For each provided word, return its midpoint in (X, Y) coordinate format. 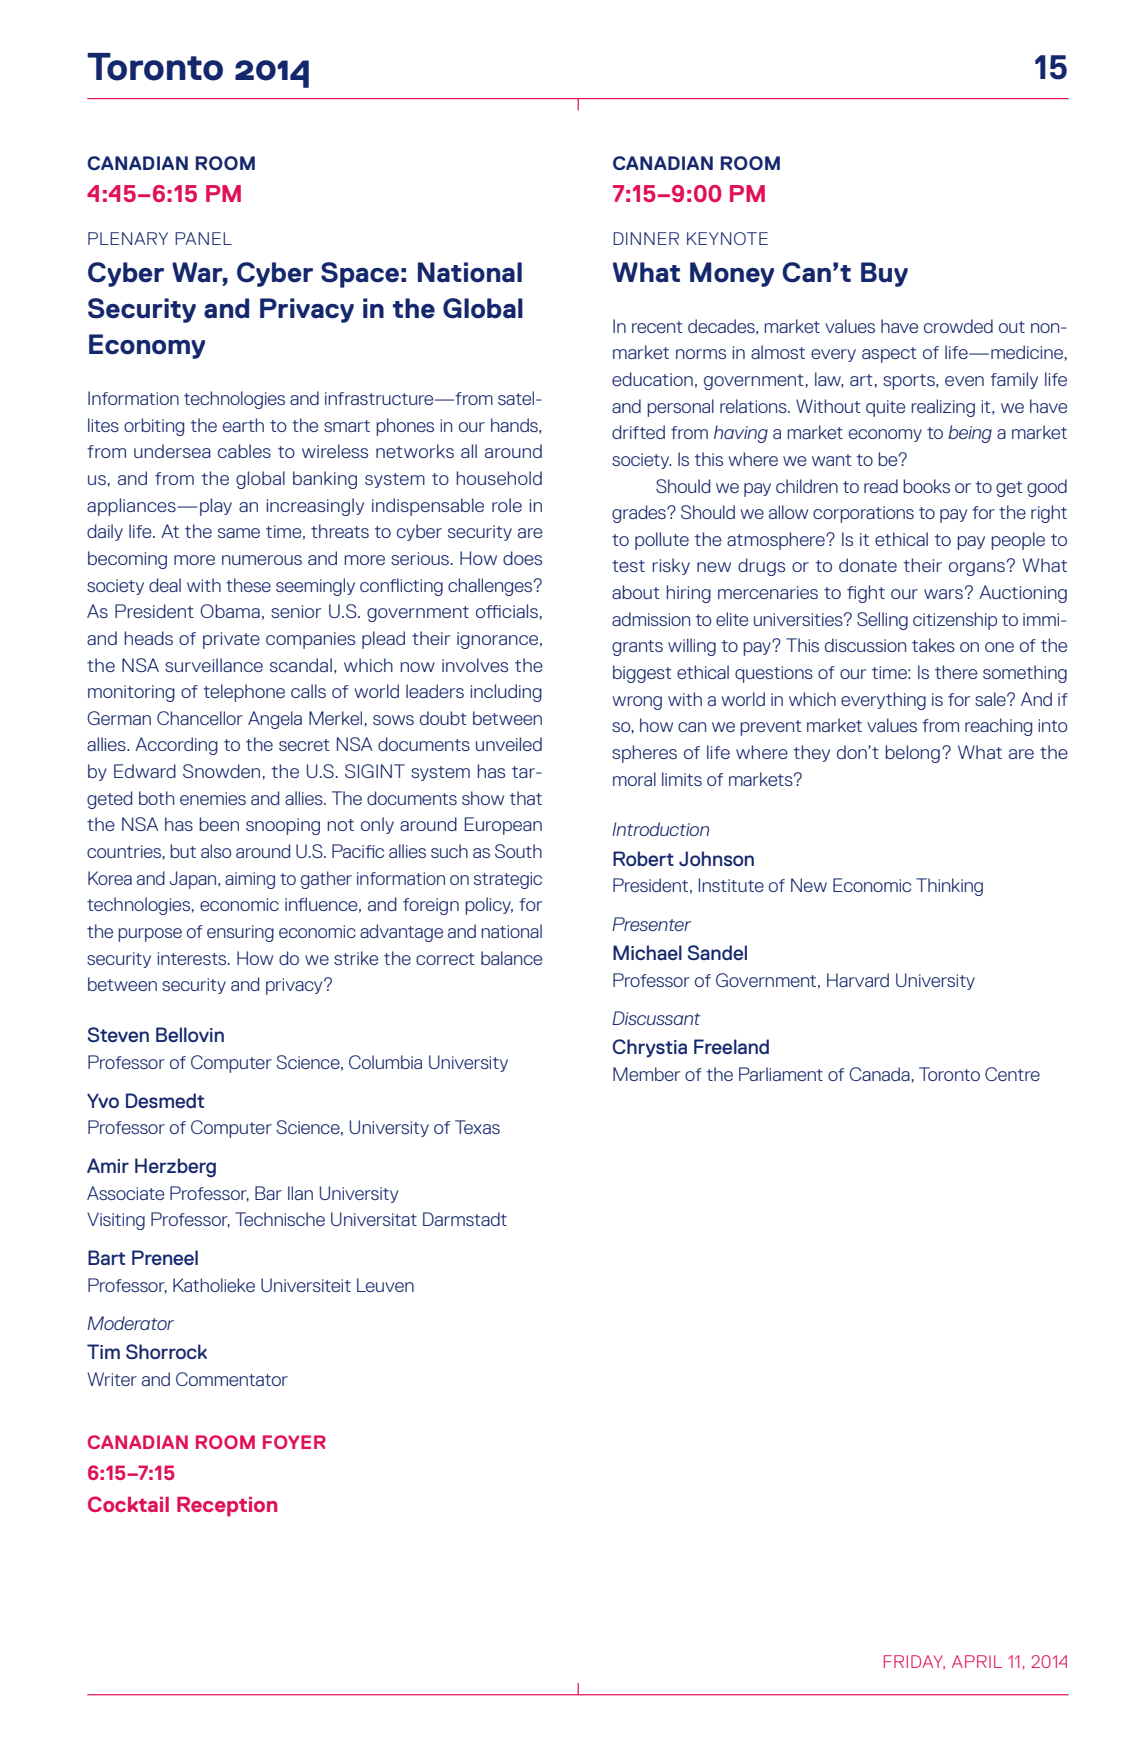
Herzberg (175, 1168)
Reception (227, 1507)
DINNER (646, 238)
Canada (879, 1074)
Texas (477, 1127)
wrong (637, 703)
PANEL (203, 238)
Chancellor (200, 718)
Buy (884, 274)
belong (912, 754)
